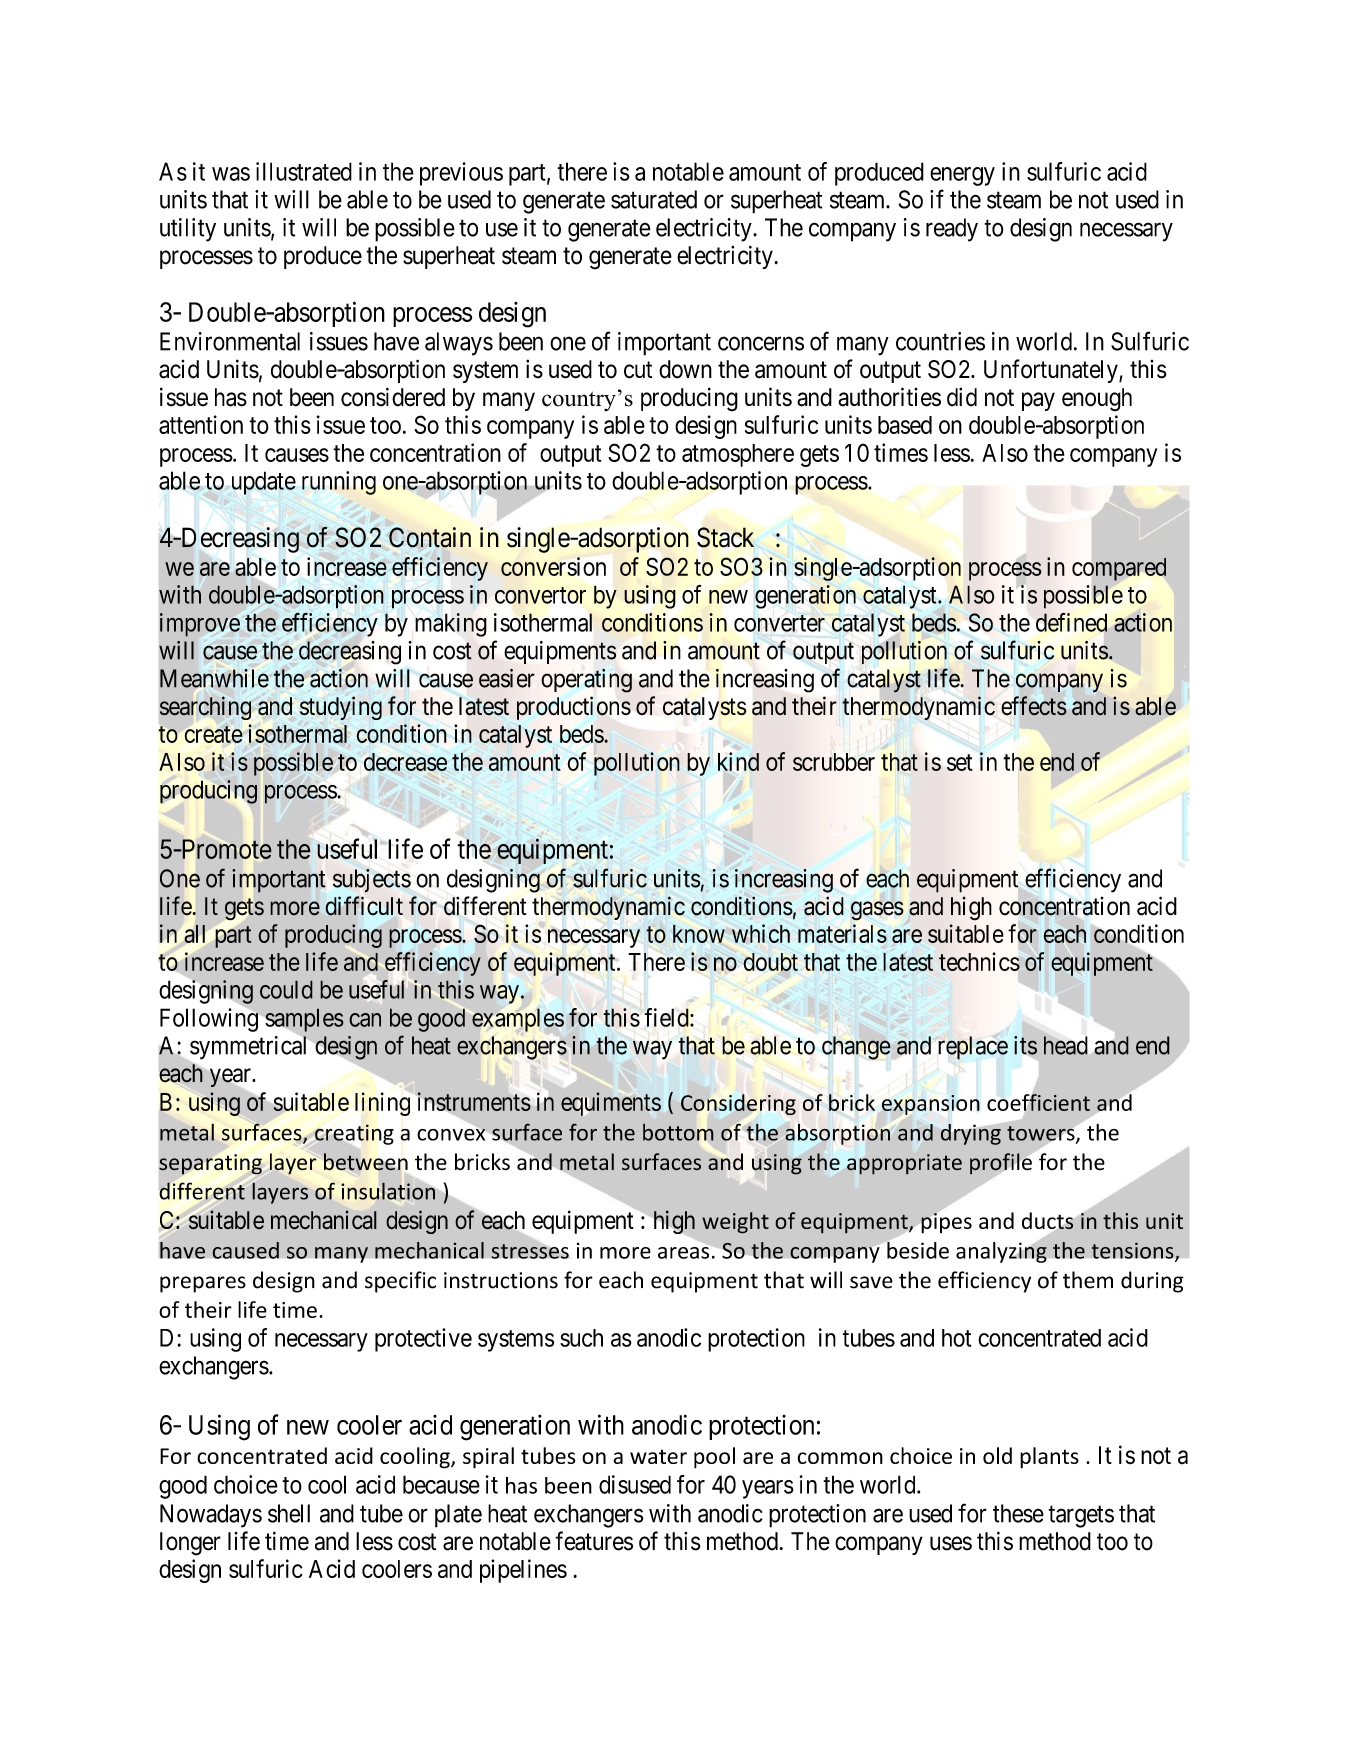  Describe the element at coordinates (658, 1456) in the screenshot. I see `water` at that location.
